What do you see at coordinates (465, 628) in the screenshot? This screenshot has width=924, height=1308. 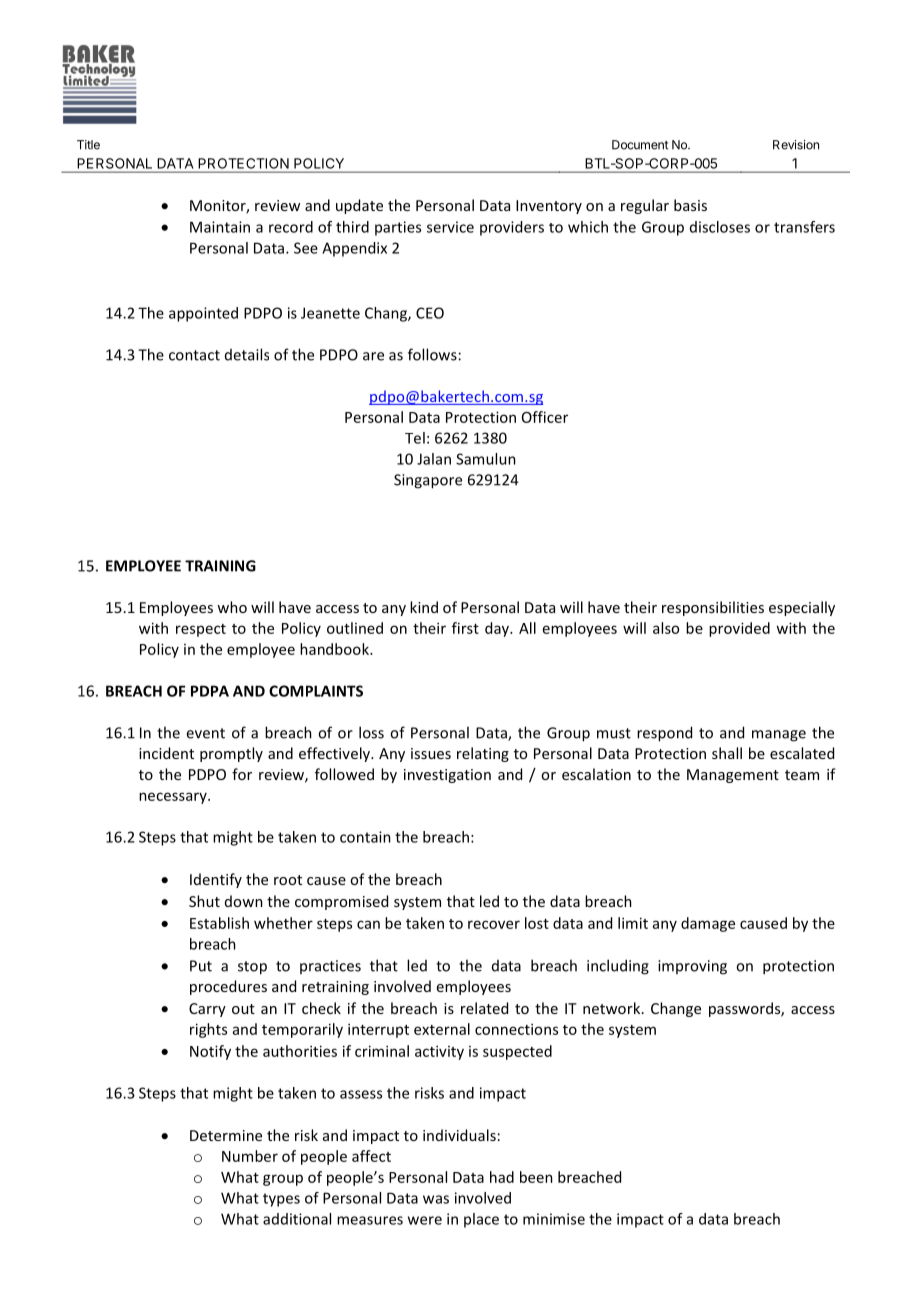 I see `first` at bounding box center [465, 628].
